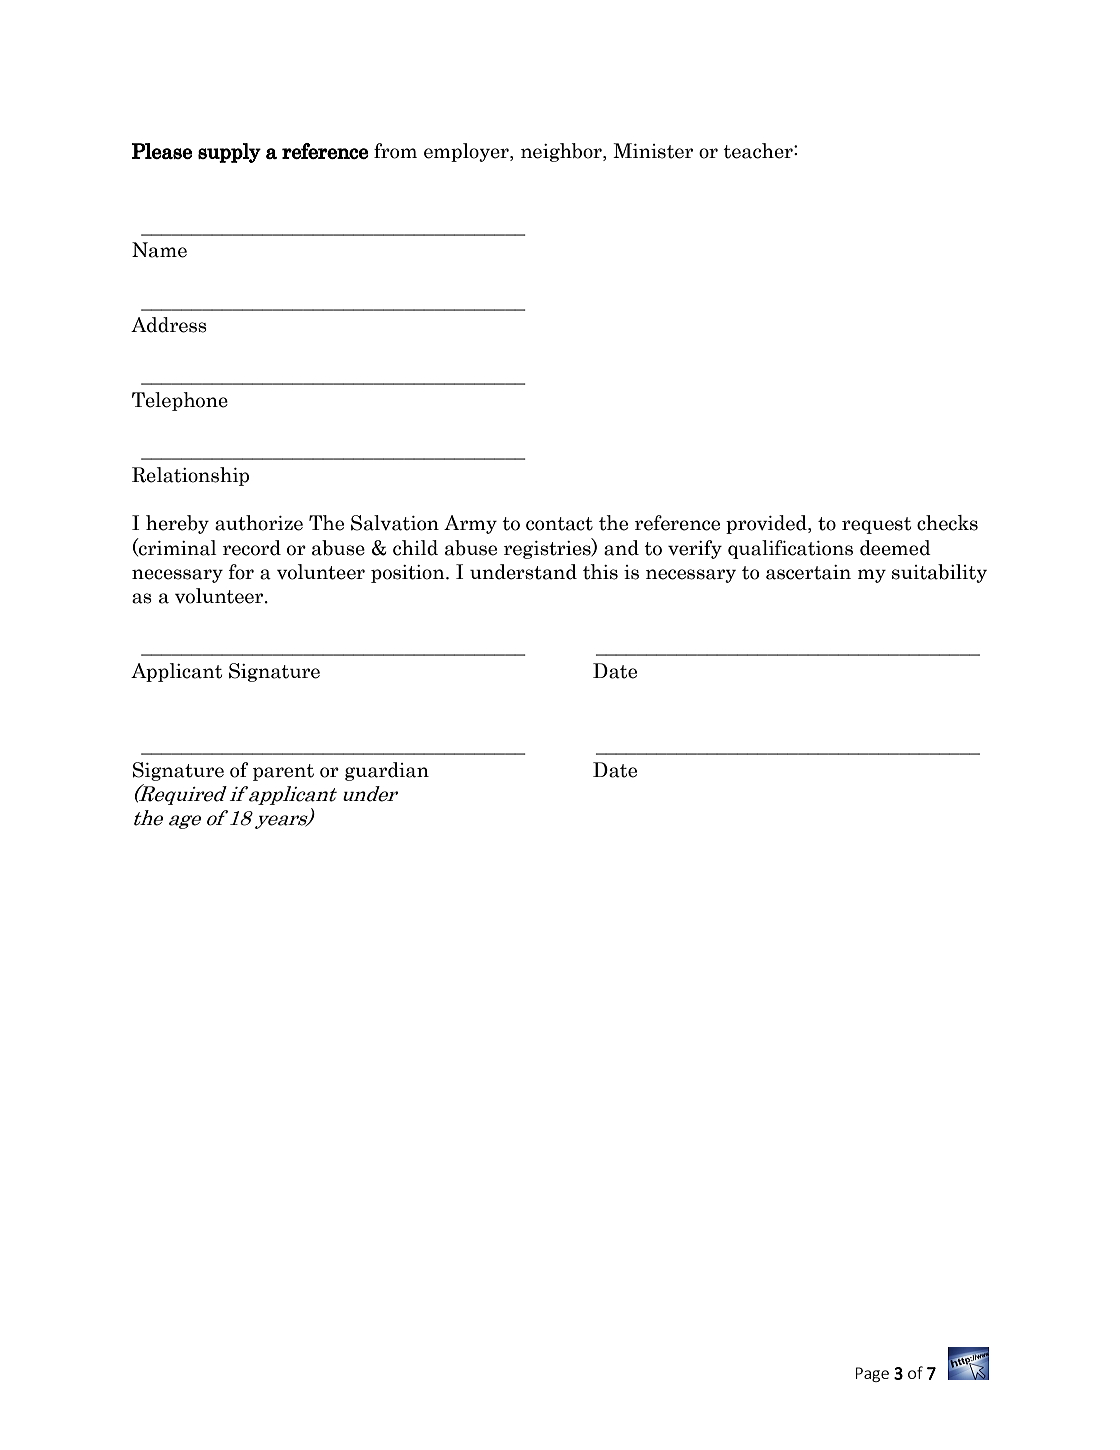  Describe the element at coordinates (387, 771) in the page. I see `guardian` at that location.
